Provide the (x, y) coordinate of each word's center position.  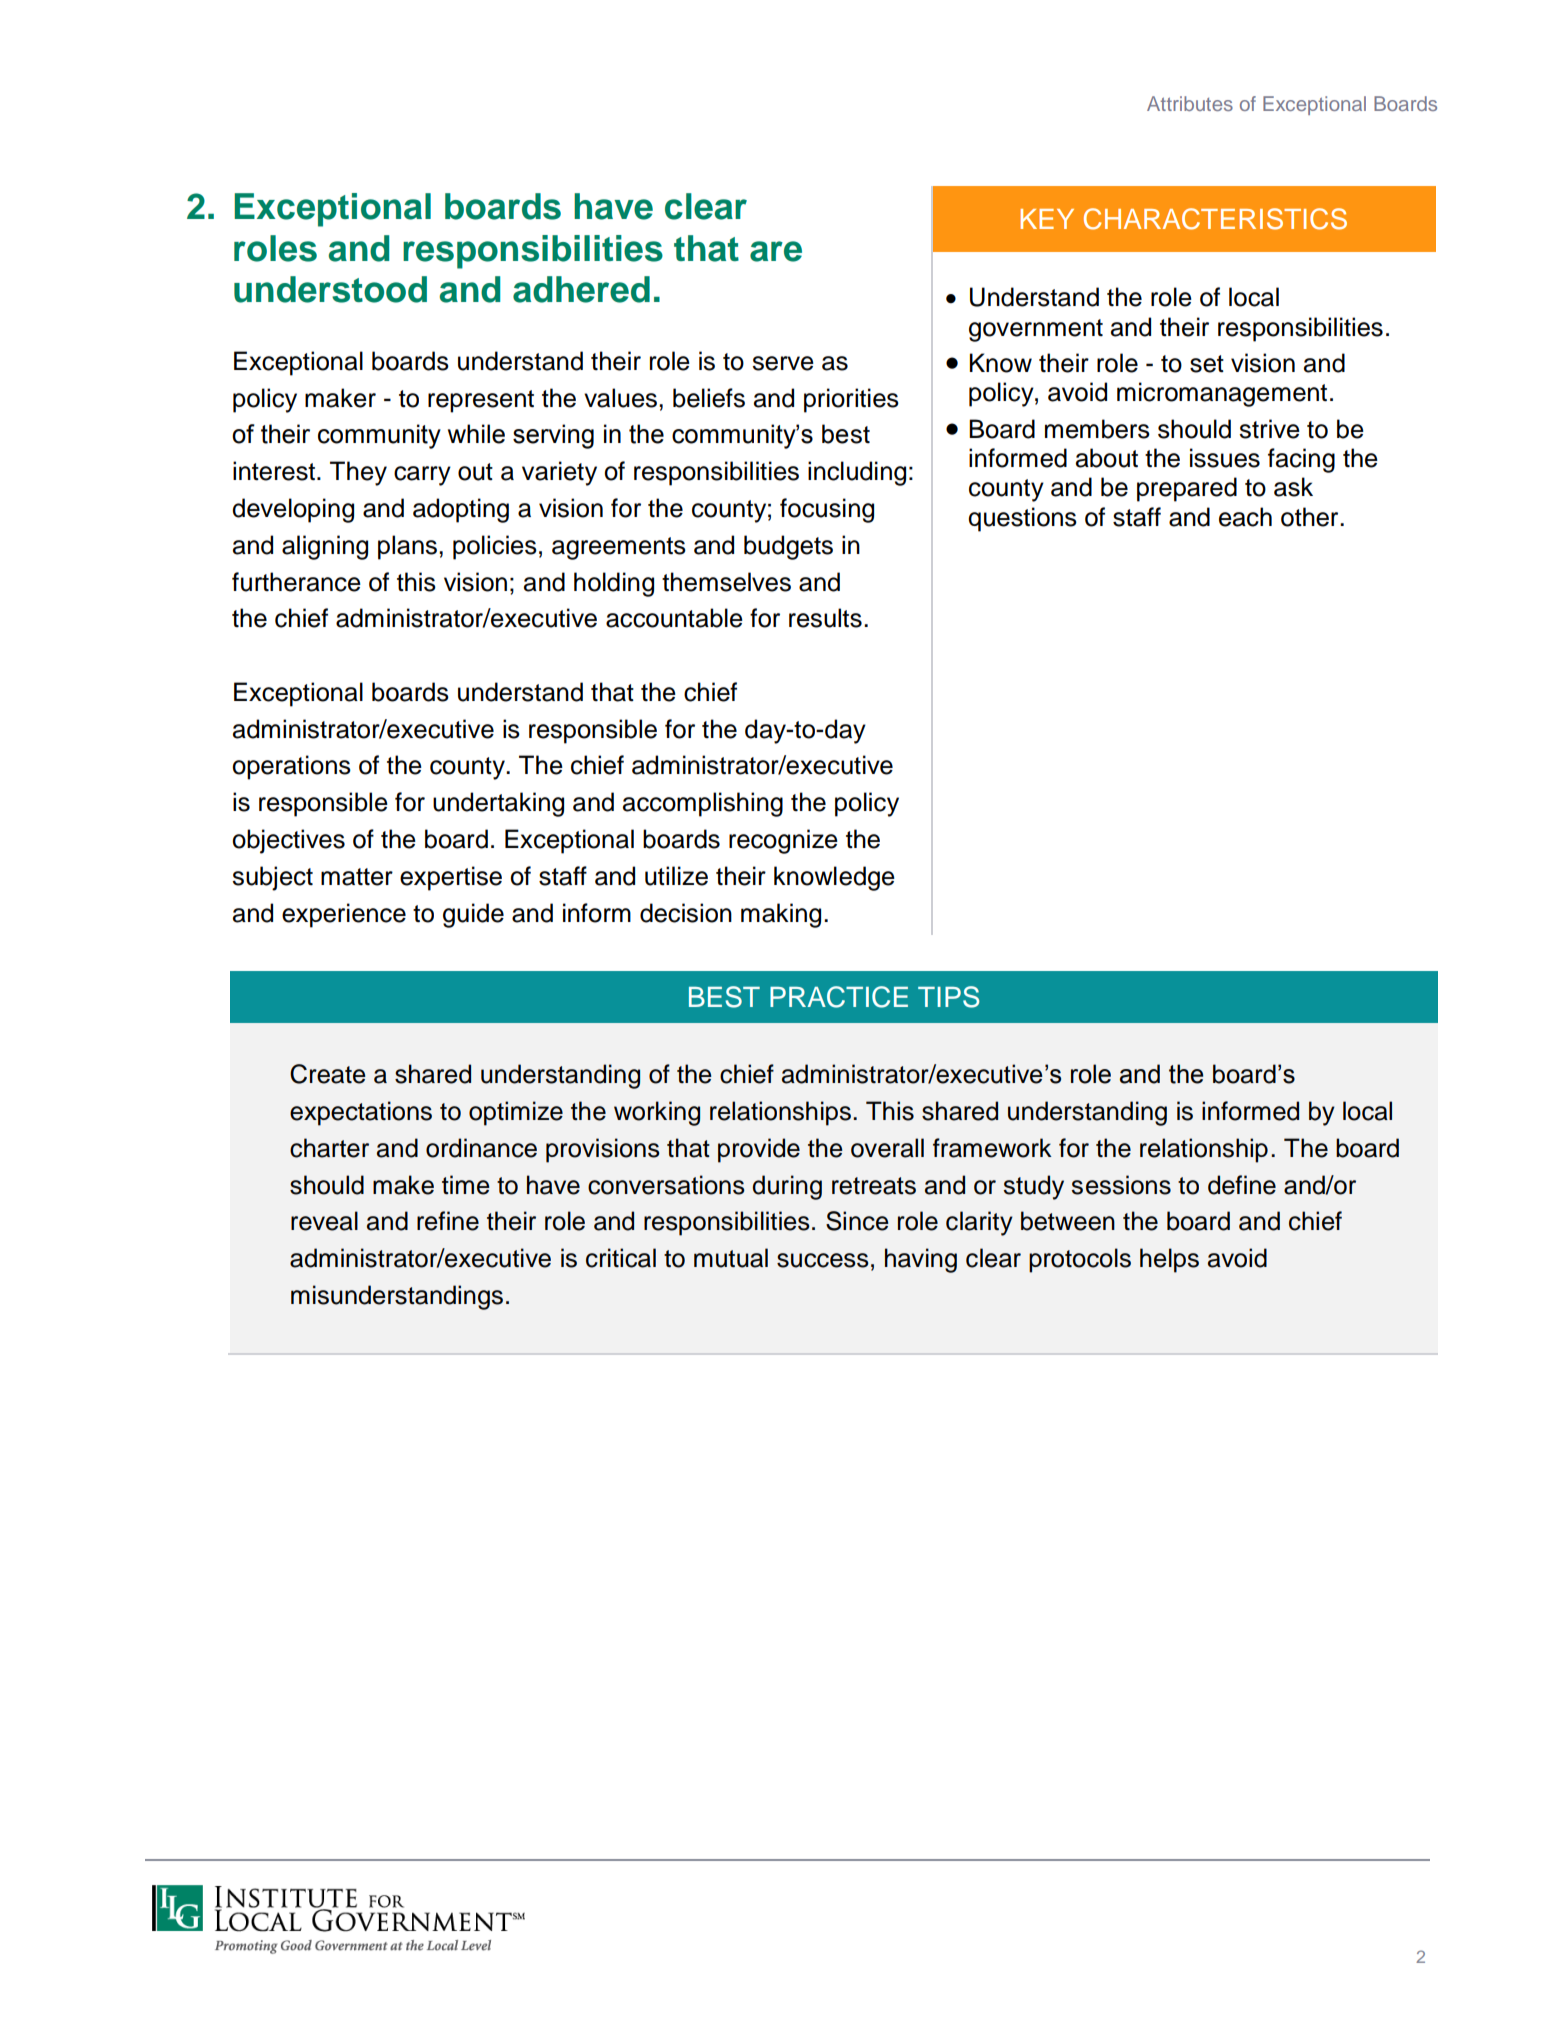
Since (857, 1221)
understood (330, 289)
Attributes (1190, 103)
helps (1169, 1260)
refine (448, 1221)
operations (291, 767)
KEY (1047, 219)
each (1245, 517)
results (825, 618)
